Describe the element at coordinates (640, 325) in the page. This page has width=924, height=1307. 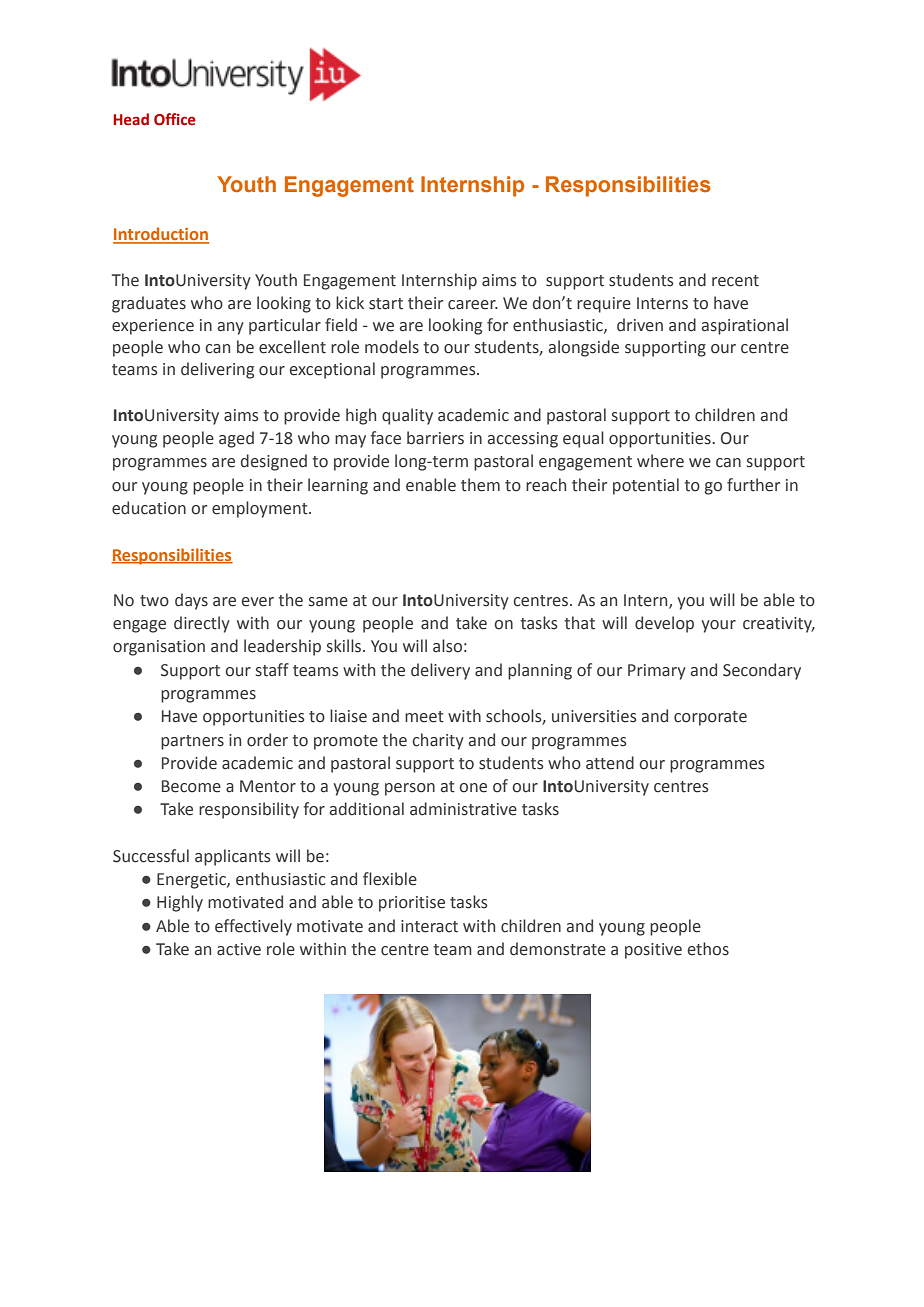
I see `driven` at that location.
